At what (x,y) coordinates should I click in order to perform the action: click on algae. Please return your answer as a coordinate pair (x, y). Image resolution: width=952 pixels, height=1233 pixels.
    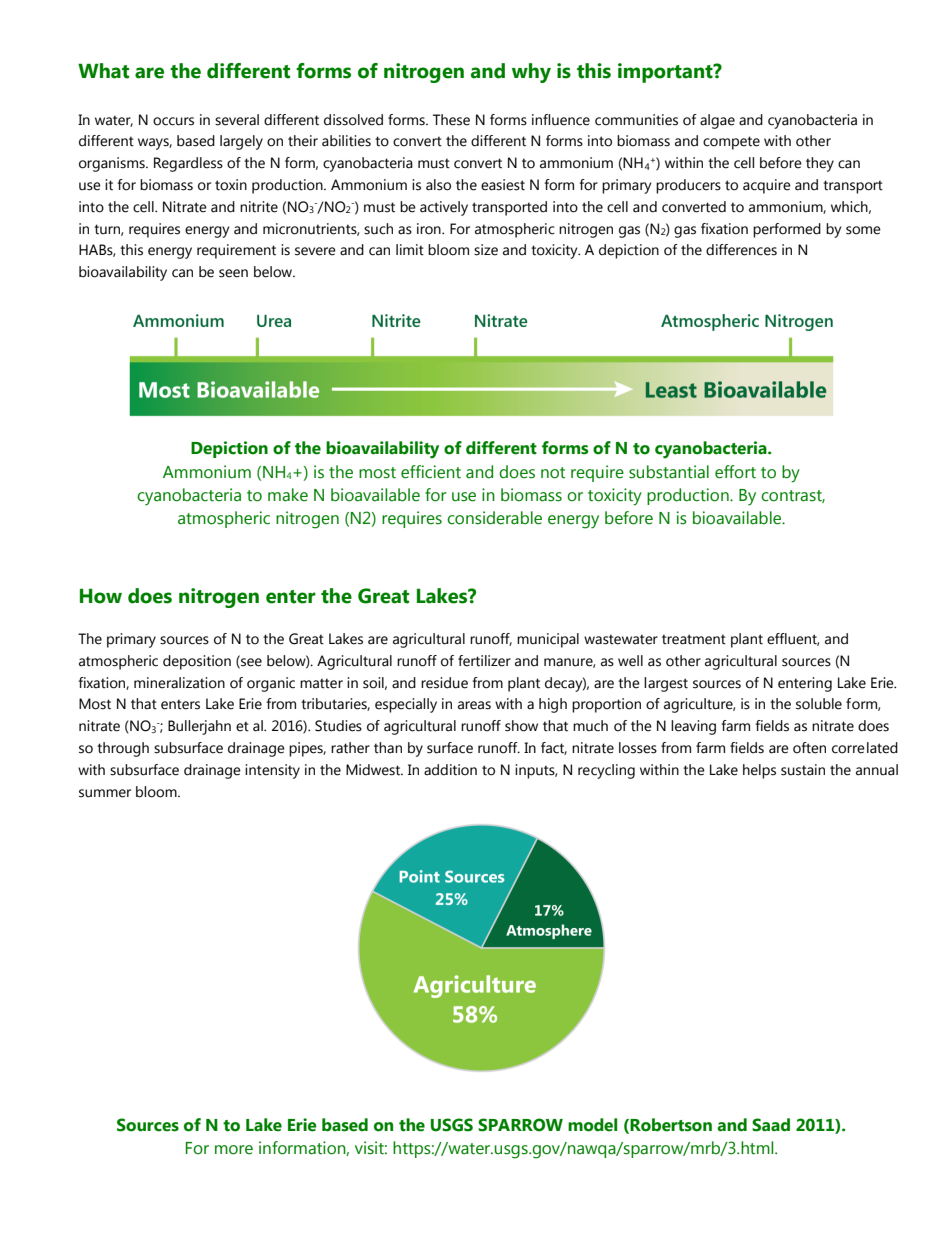
    Looking at the image, I should click on (717, 121).
